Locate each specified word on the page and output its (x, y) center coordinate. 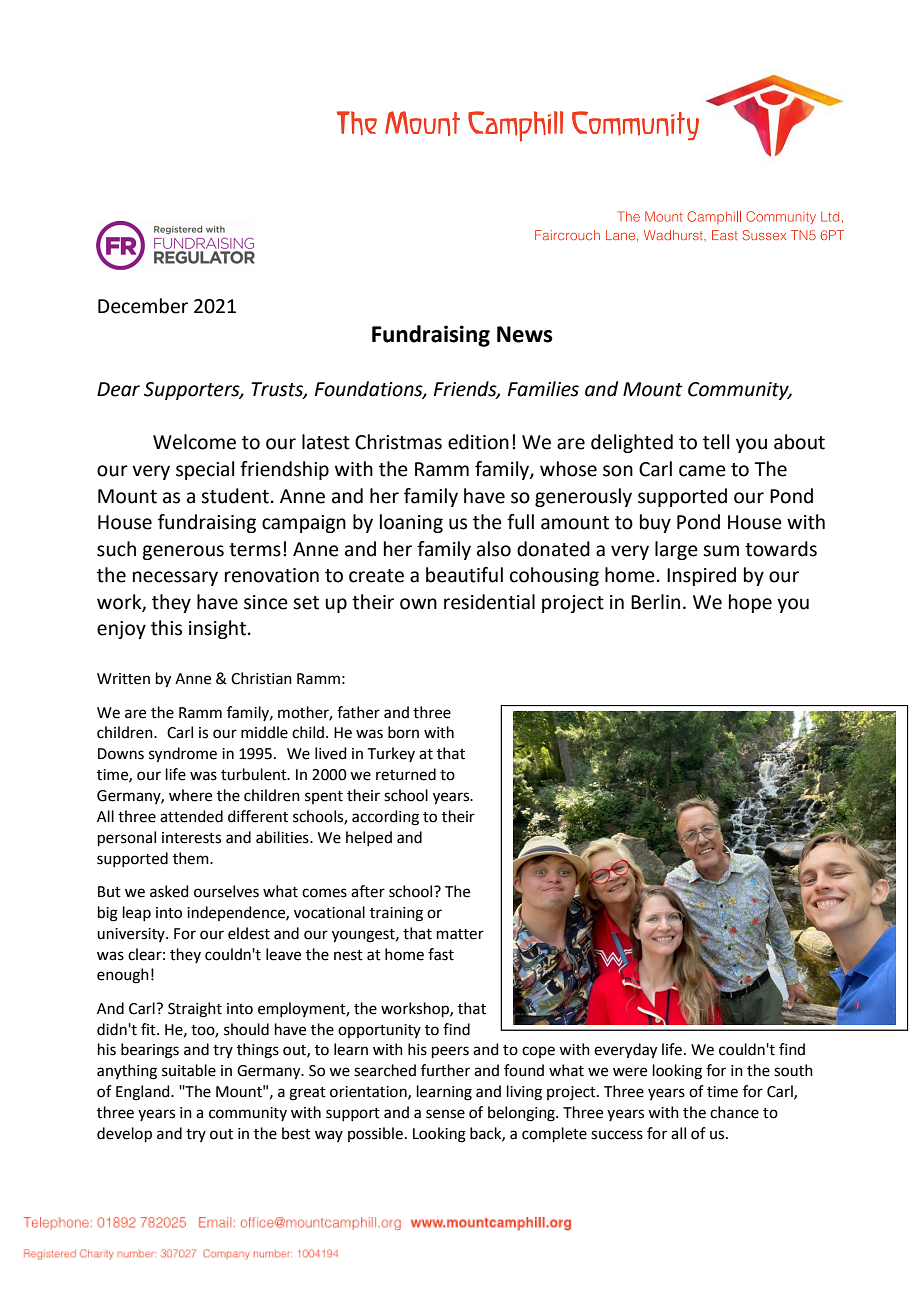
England (144, 1093)
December (143, 306)
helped (369, 838)
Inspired (701, 576)
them (192, 858)
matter (460, 934)
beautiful (464, 575)
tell (716, 442)
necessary (175, 578)
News (525, 334)
